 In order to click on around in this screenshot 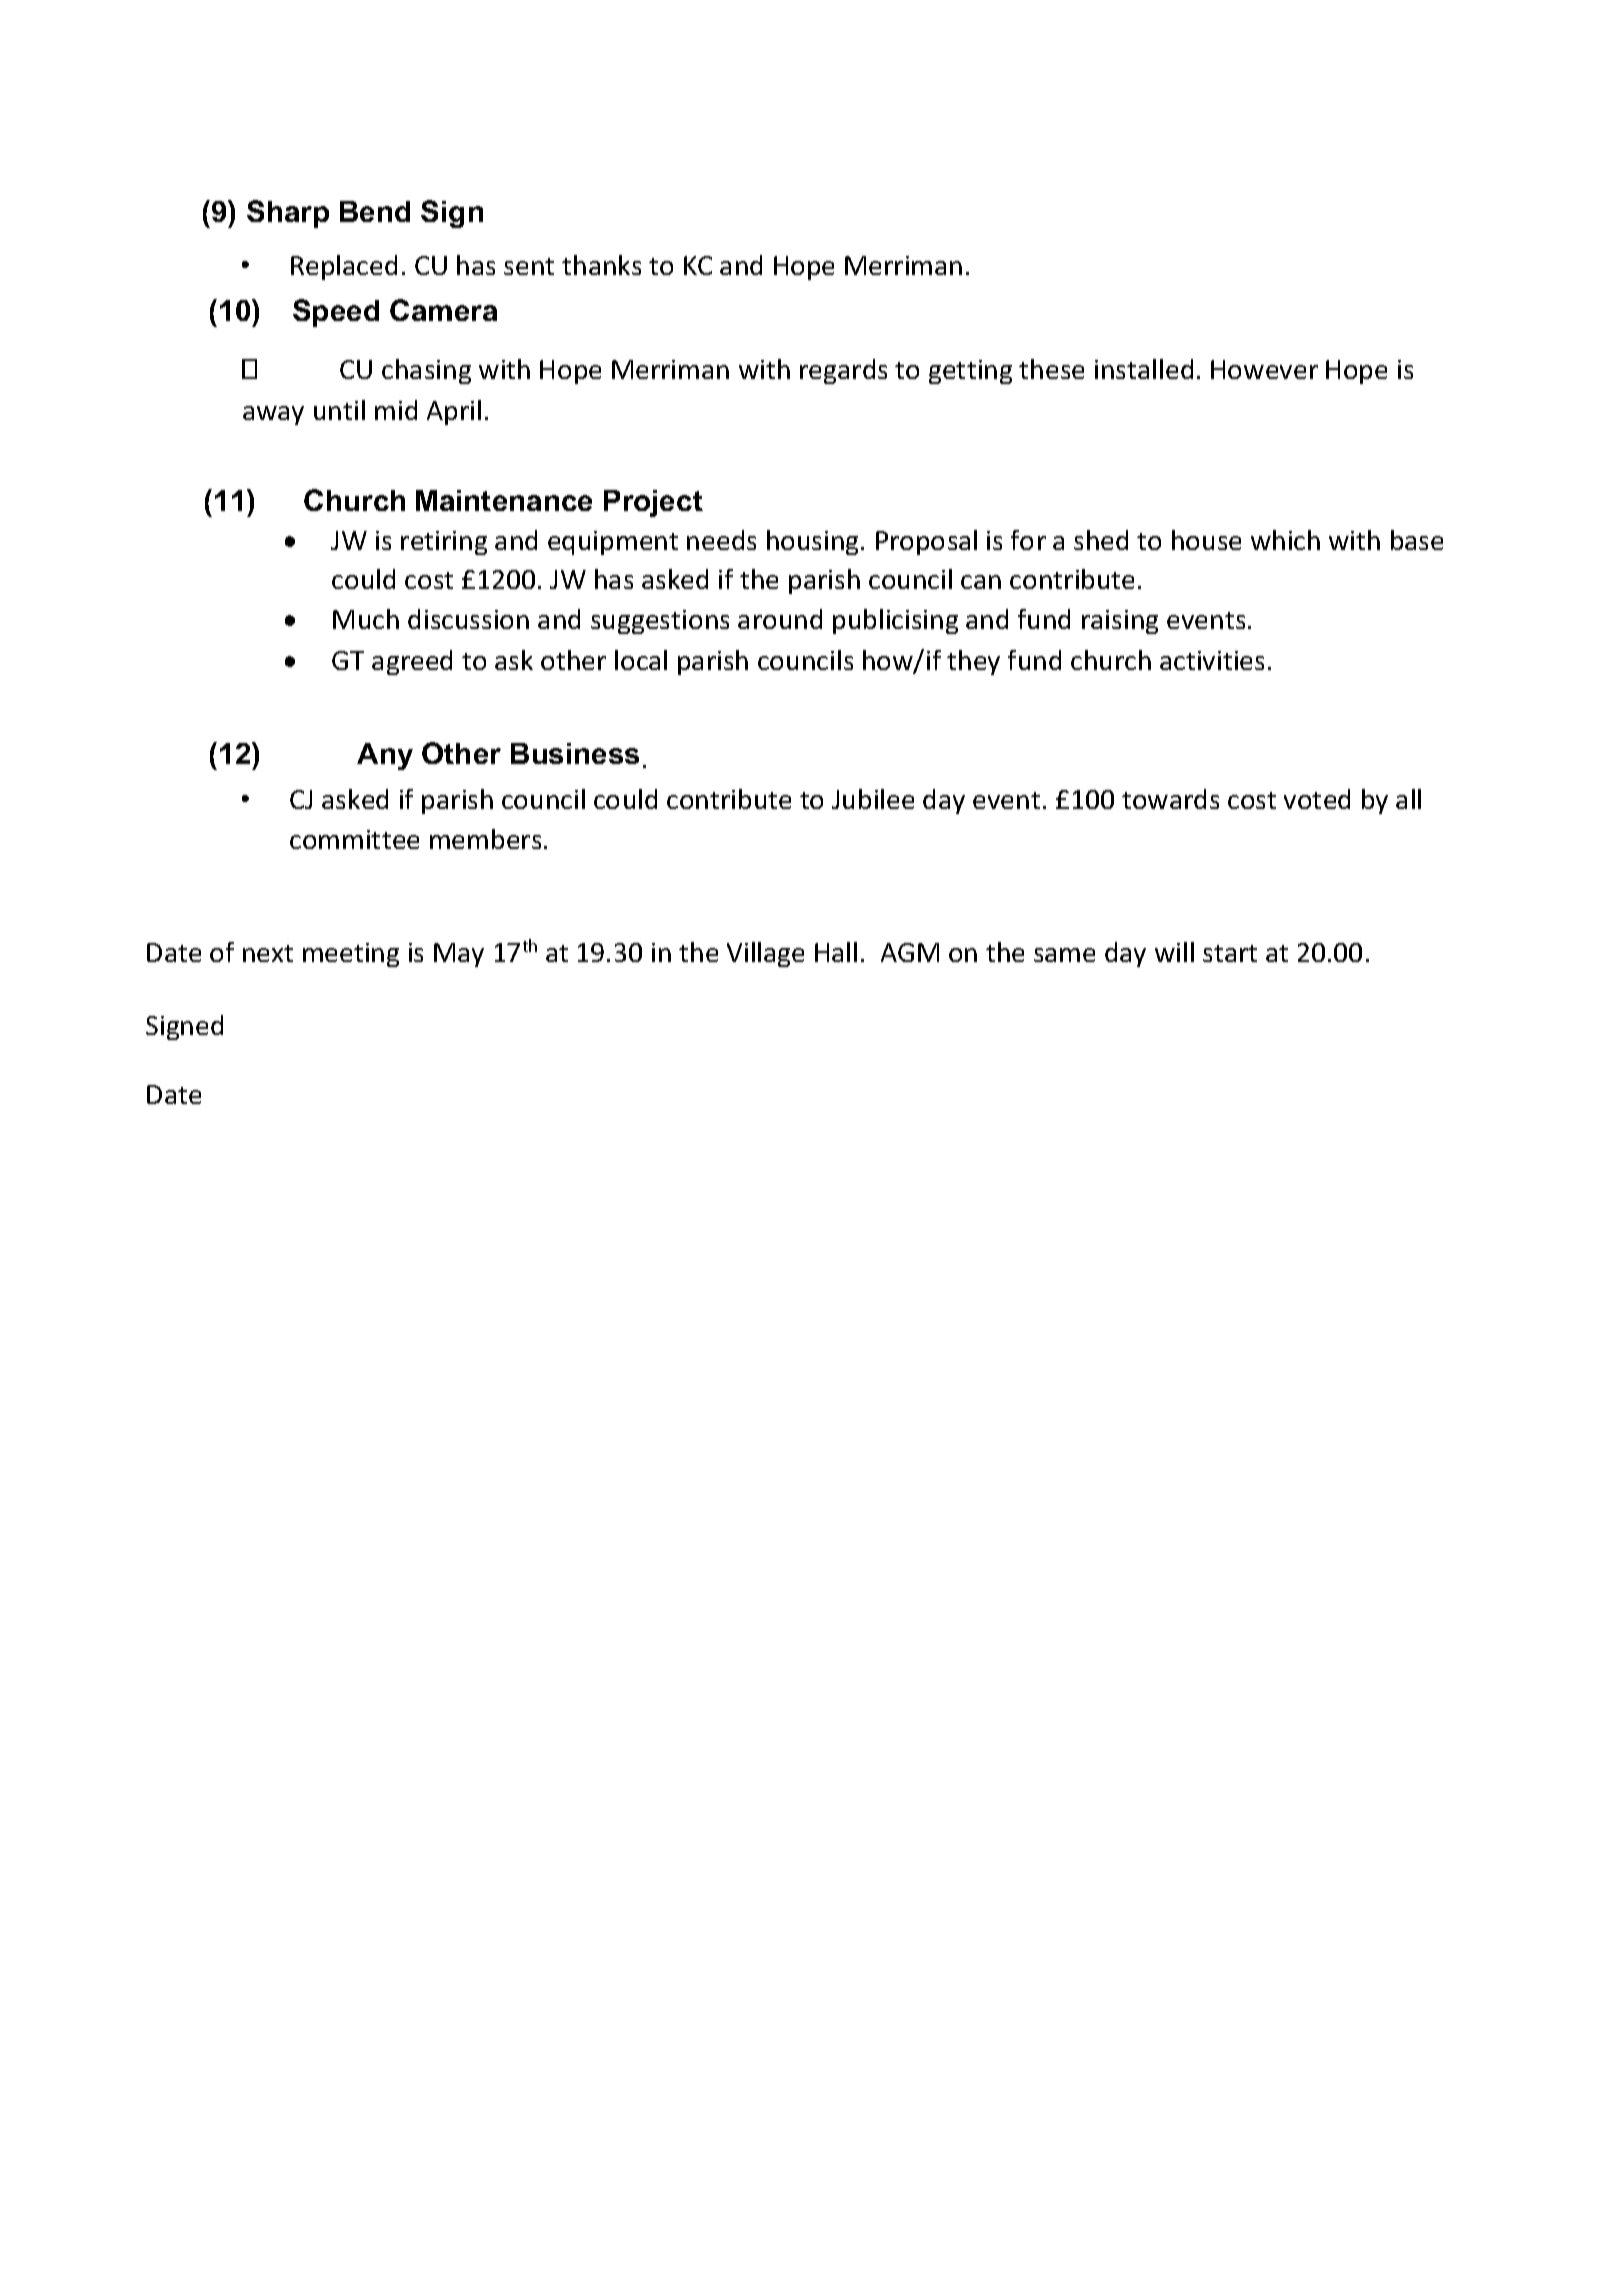, I will do `click(780, 619)`.
